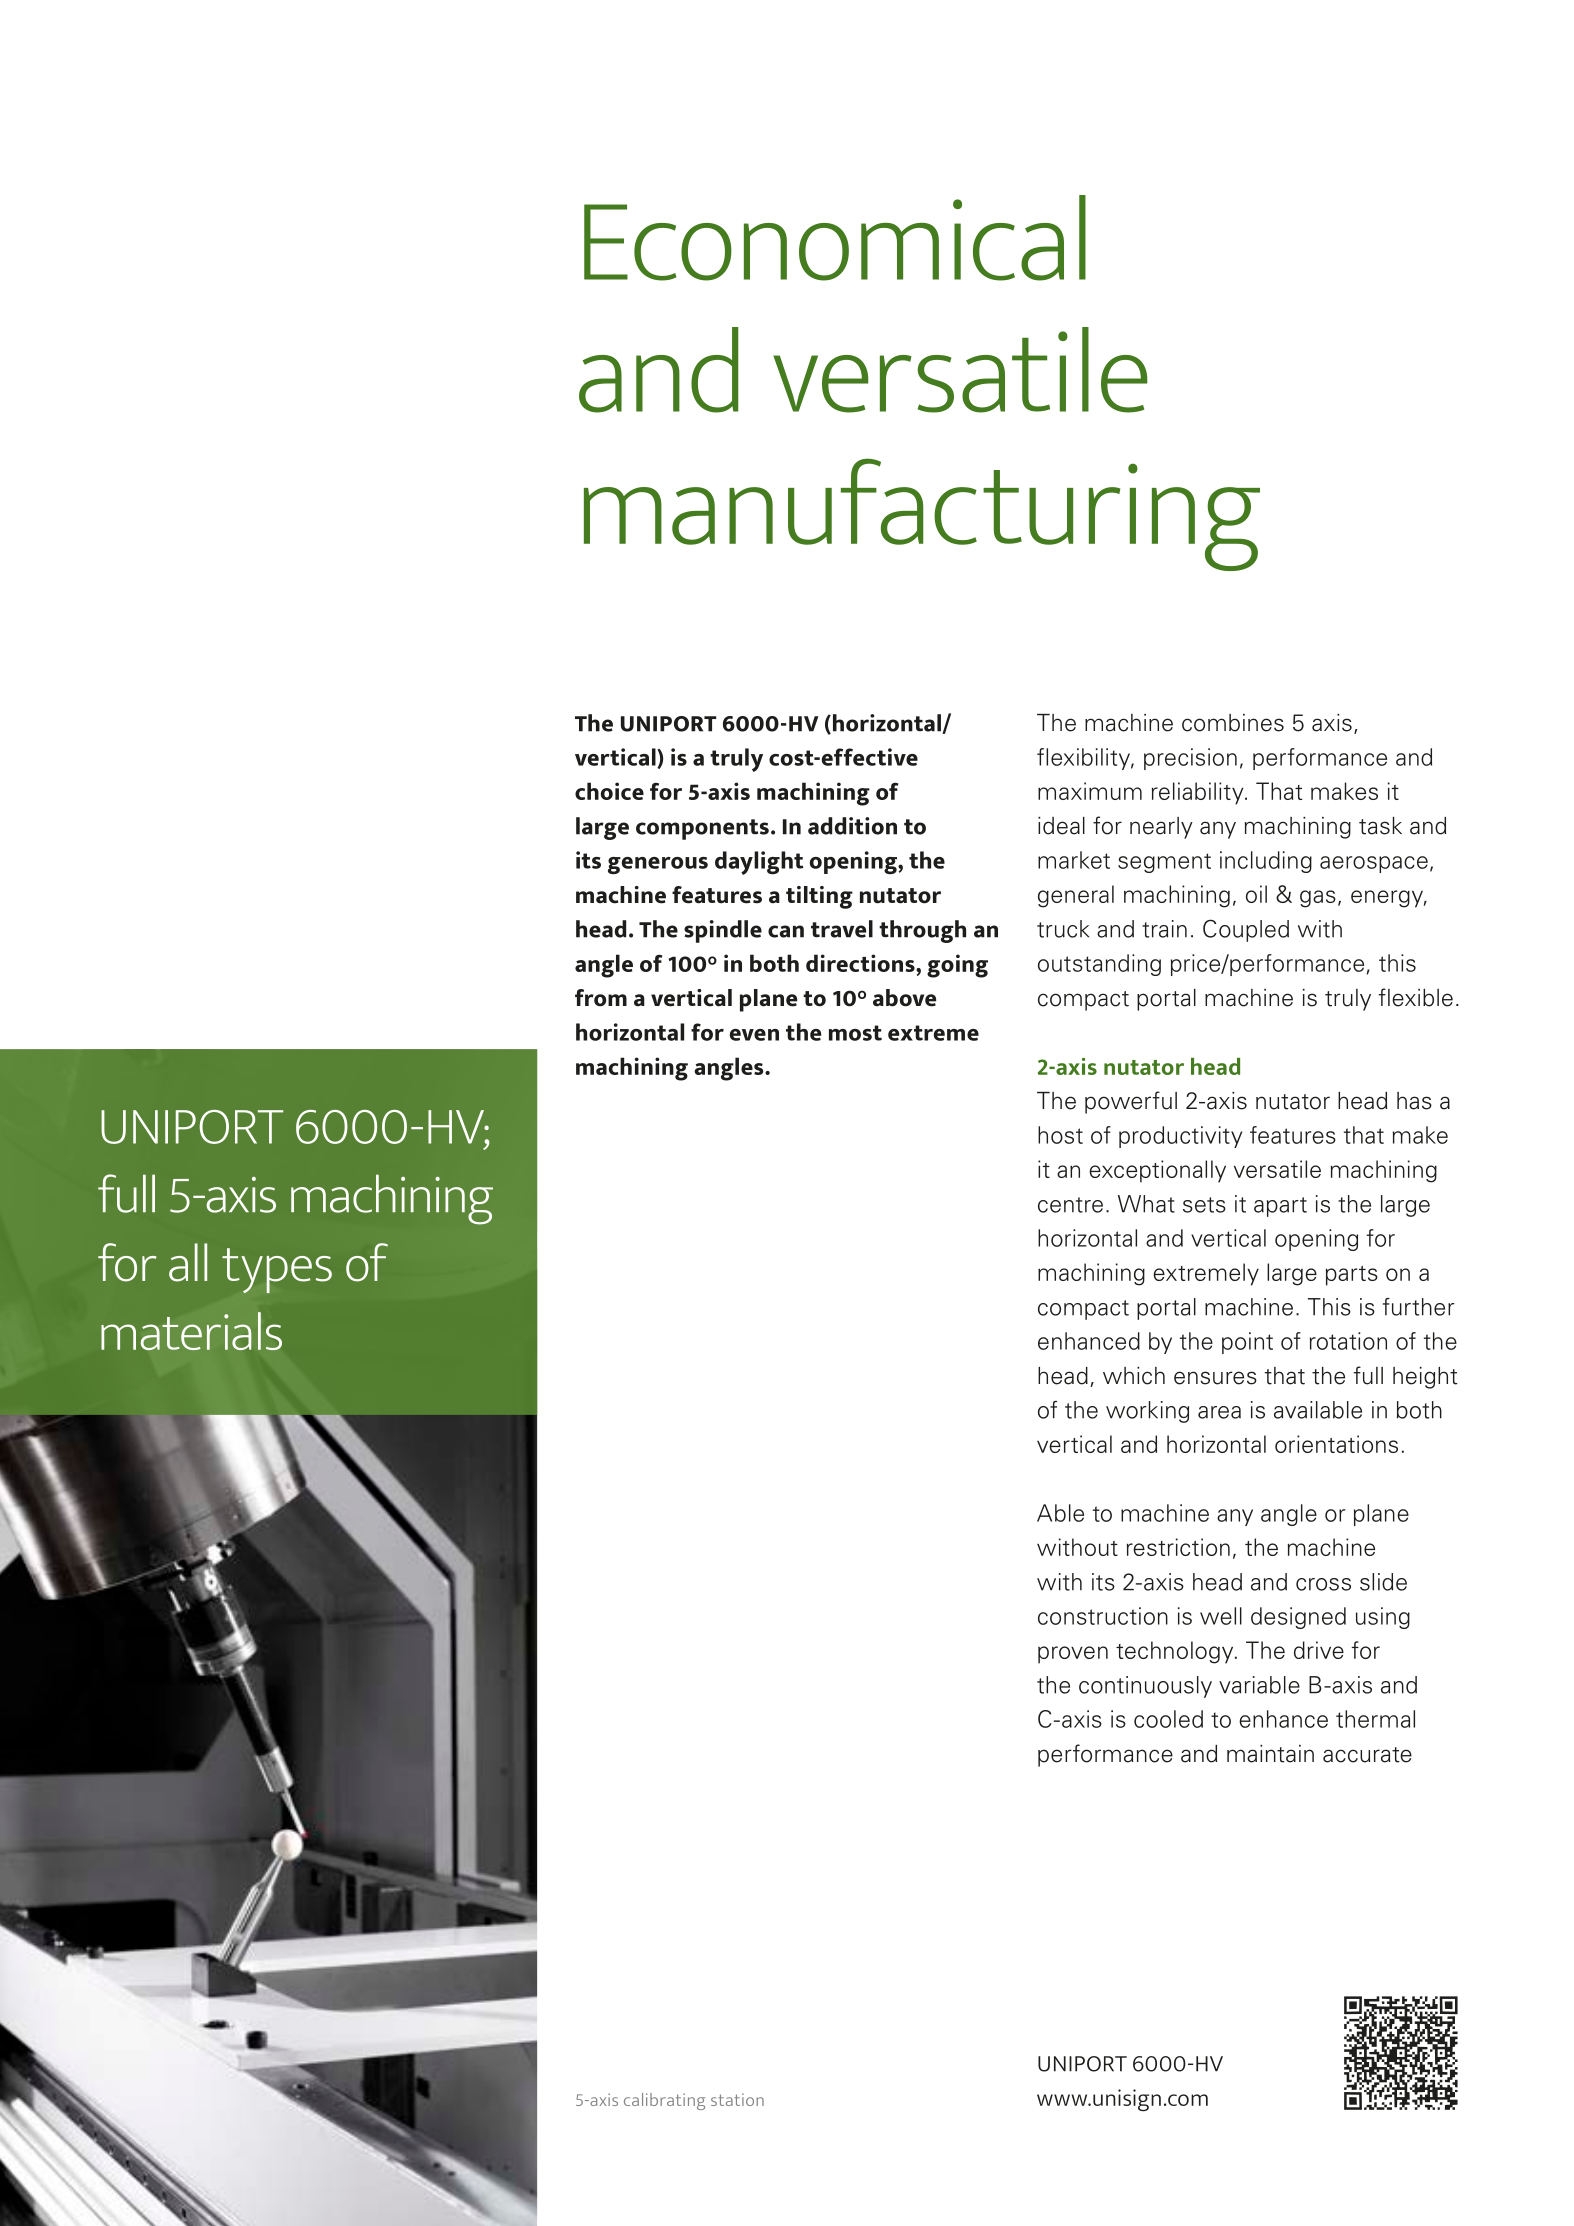 Image resolution: width=1574 pixels, height=2226 pixels. Describe the element at coordinates (1280, 1207) in the screenshot. I see `apart` at that location.
